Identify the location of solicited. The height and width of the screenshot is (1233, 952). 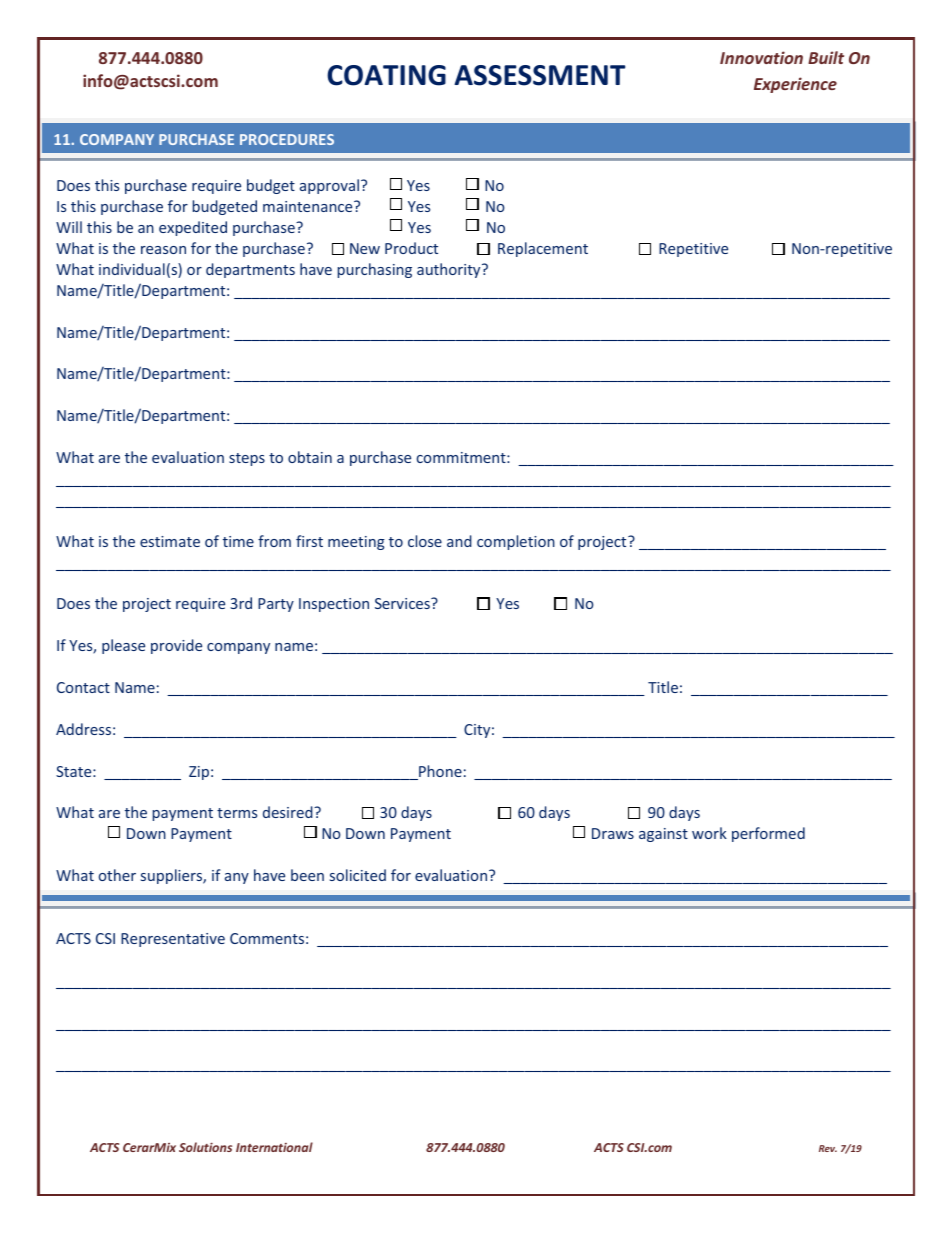
(358, 875).
